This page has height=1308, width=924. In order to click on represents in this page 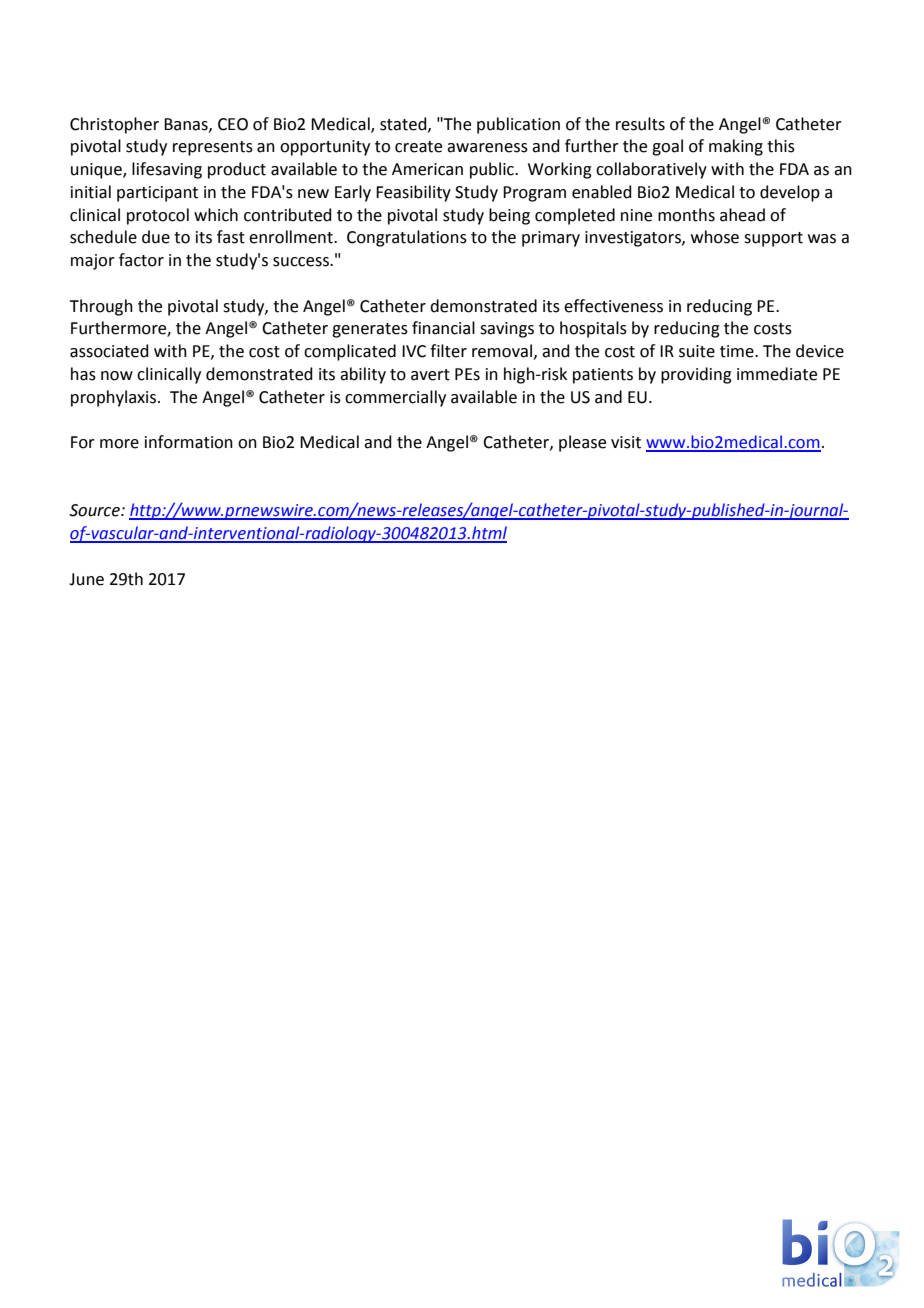, I will do `click(213, 148)`.
